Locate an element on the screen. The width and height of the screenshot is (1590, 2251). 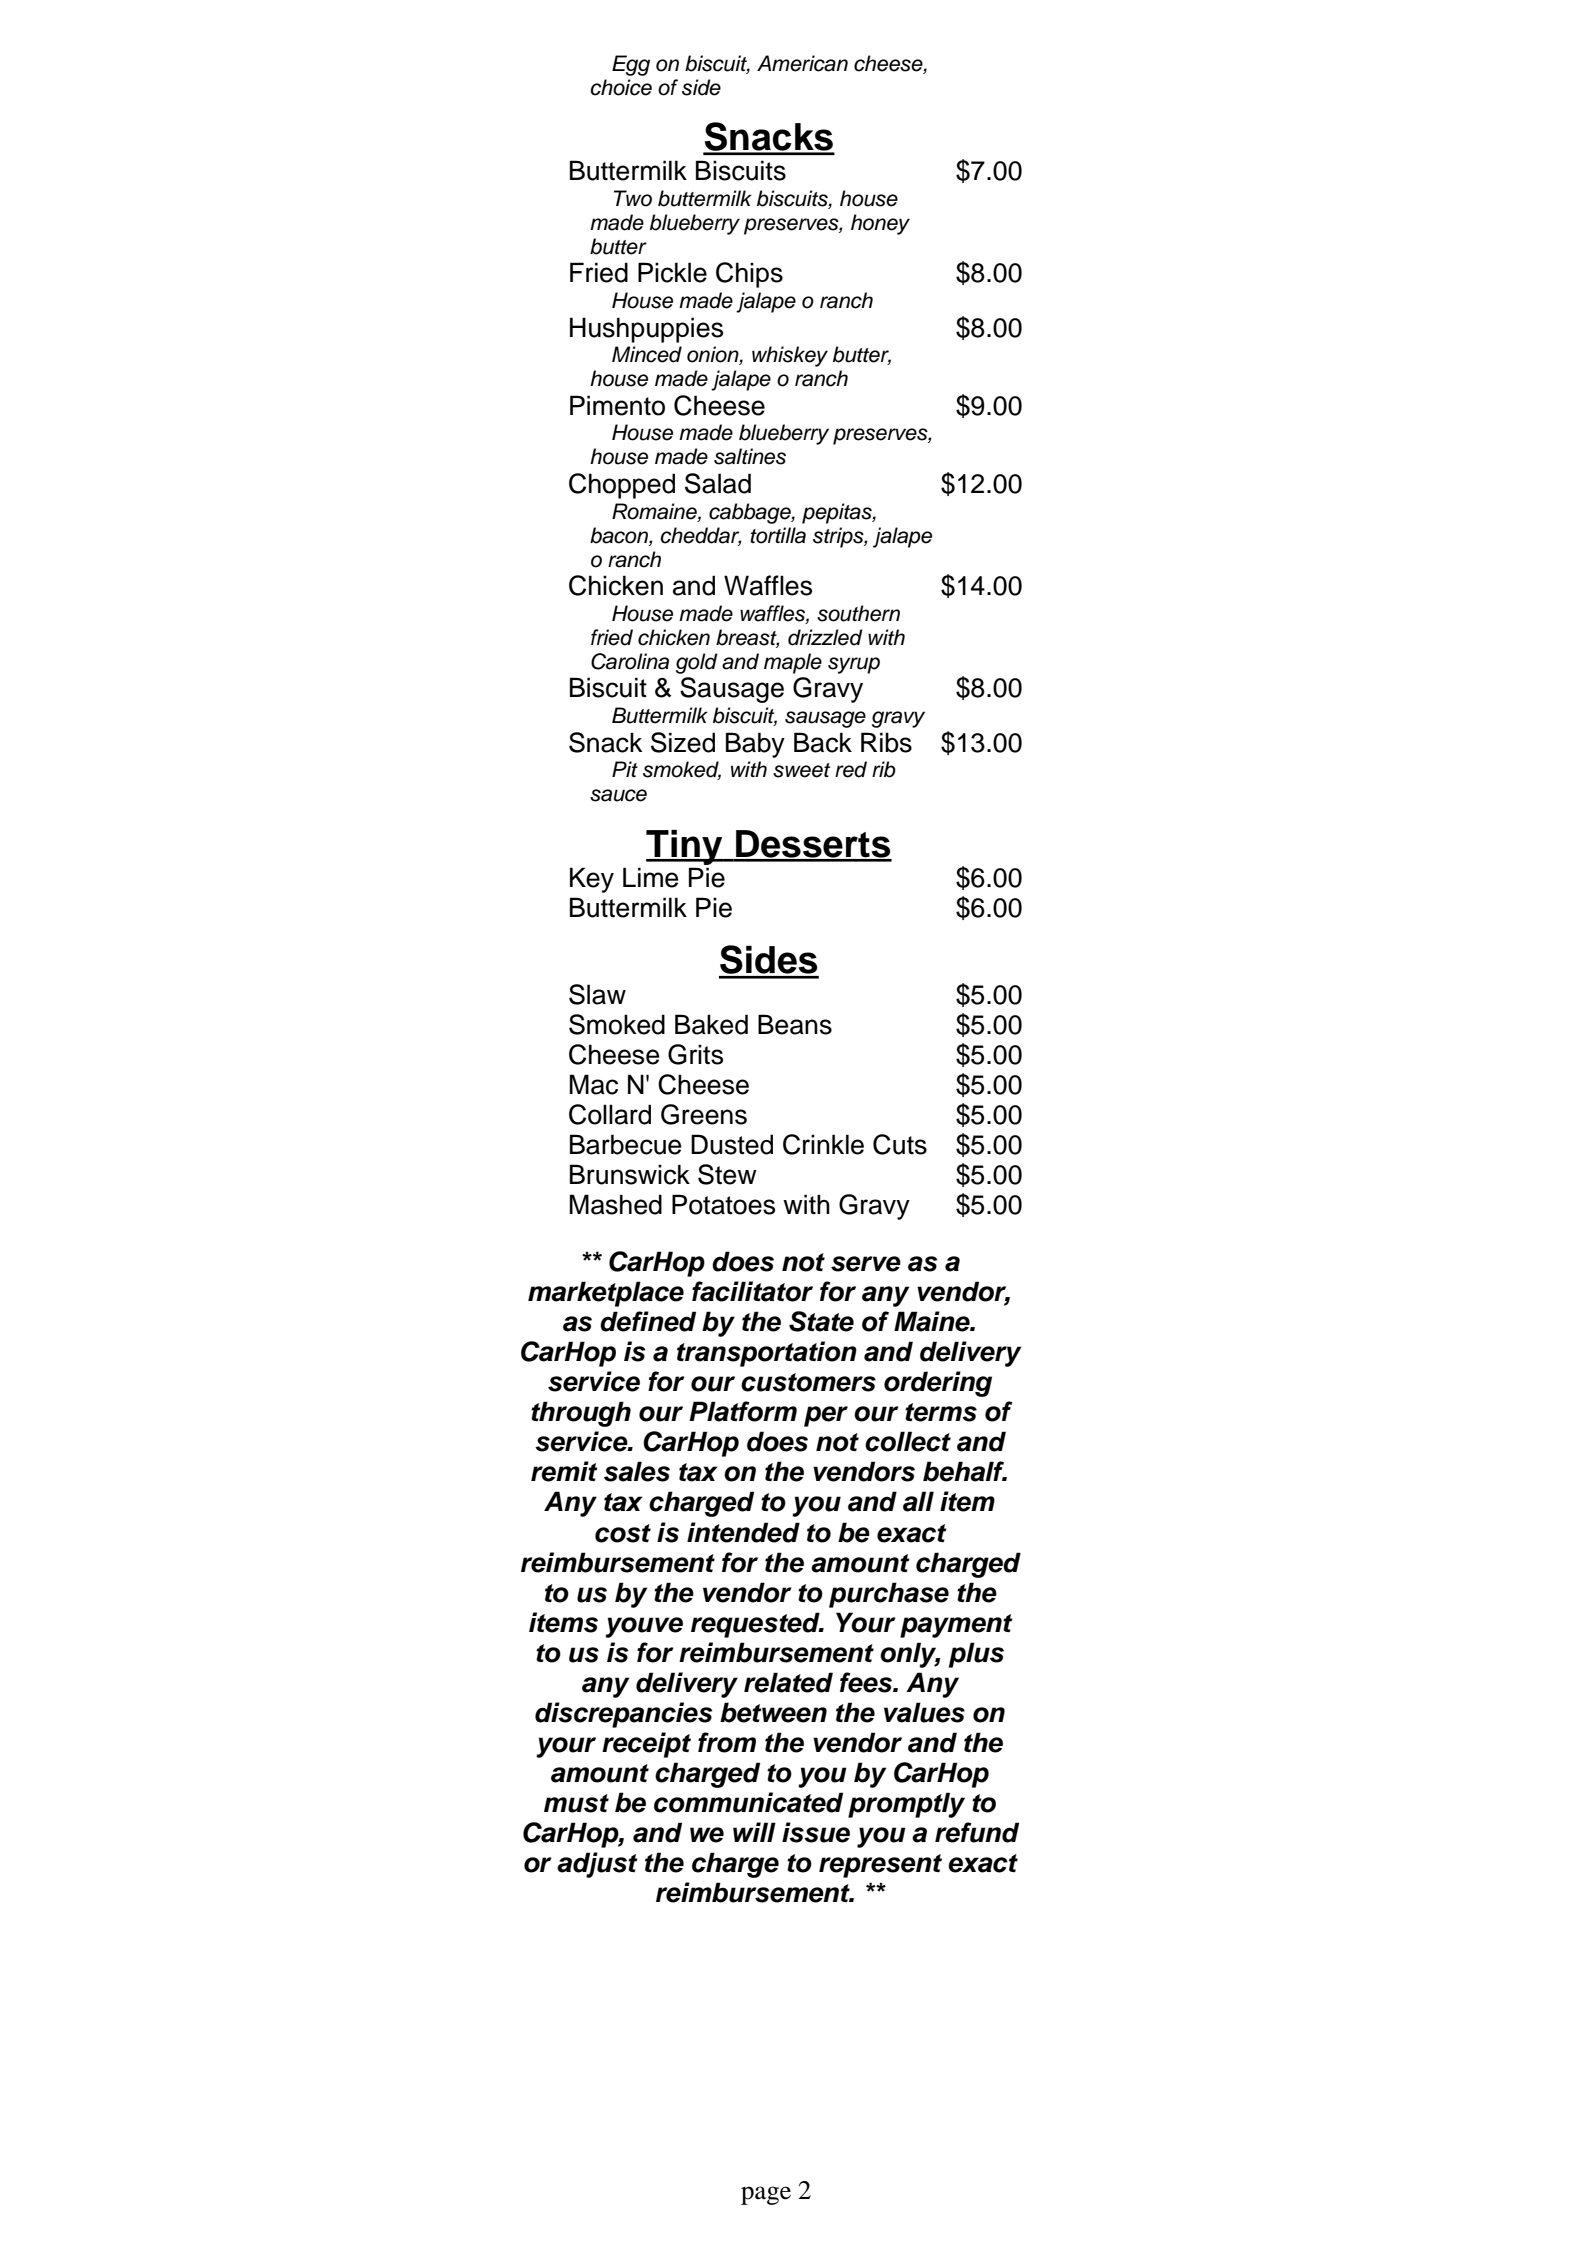
represent is located at coordinates (880, 1866).
